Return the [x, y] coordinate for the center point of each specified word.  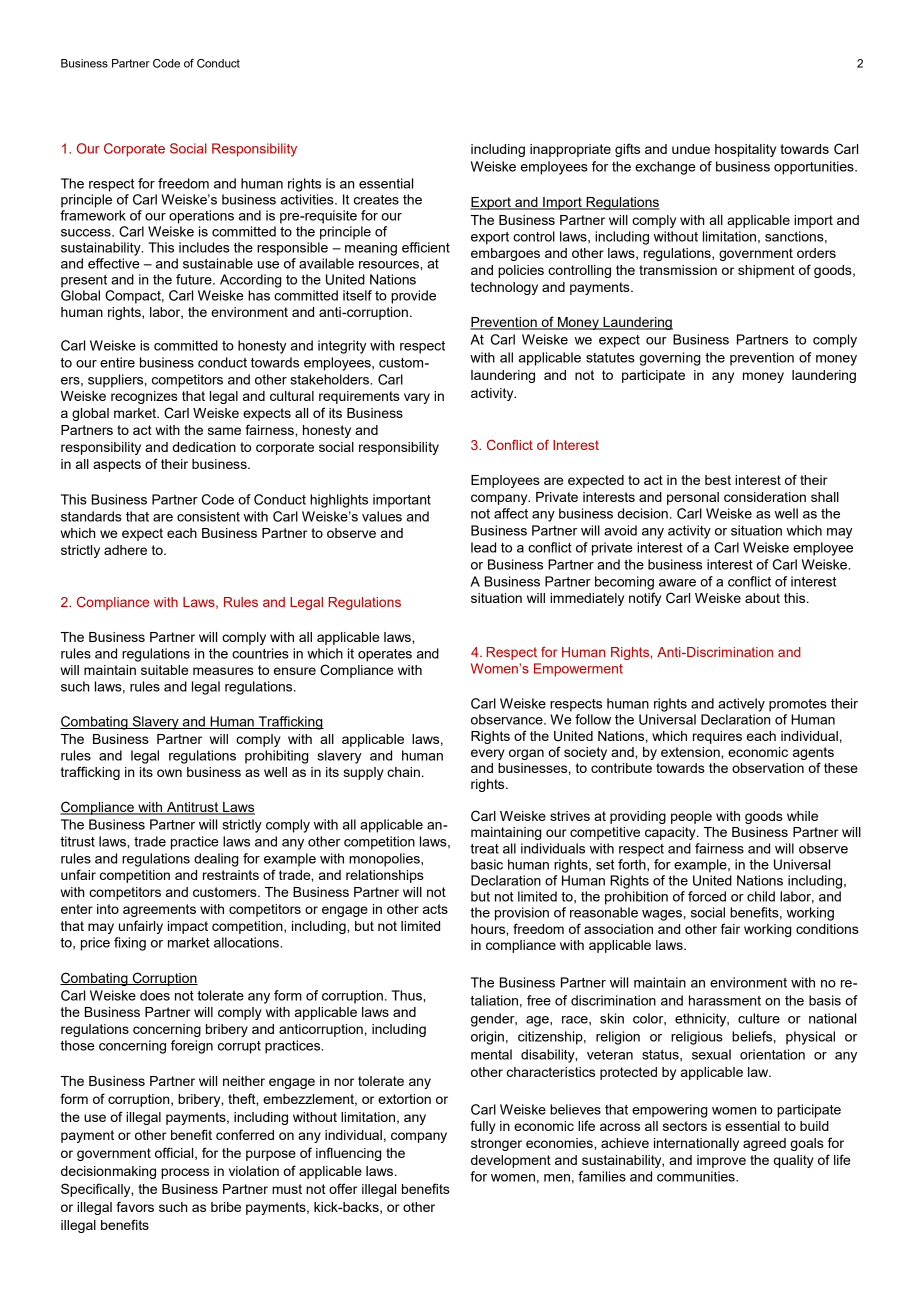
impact [188, 927]
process [185, 1173]
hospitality [745, 150]
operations [201, 217]
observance [508, 719]
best [718, 480]
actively [741, 705]
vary [417, 398]
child [761, 896]
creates [376, 200]
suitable [164, 670]
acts [435, 909]
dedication [204, 447]
